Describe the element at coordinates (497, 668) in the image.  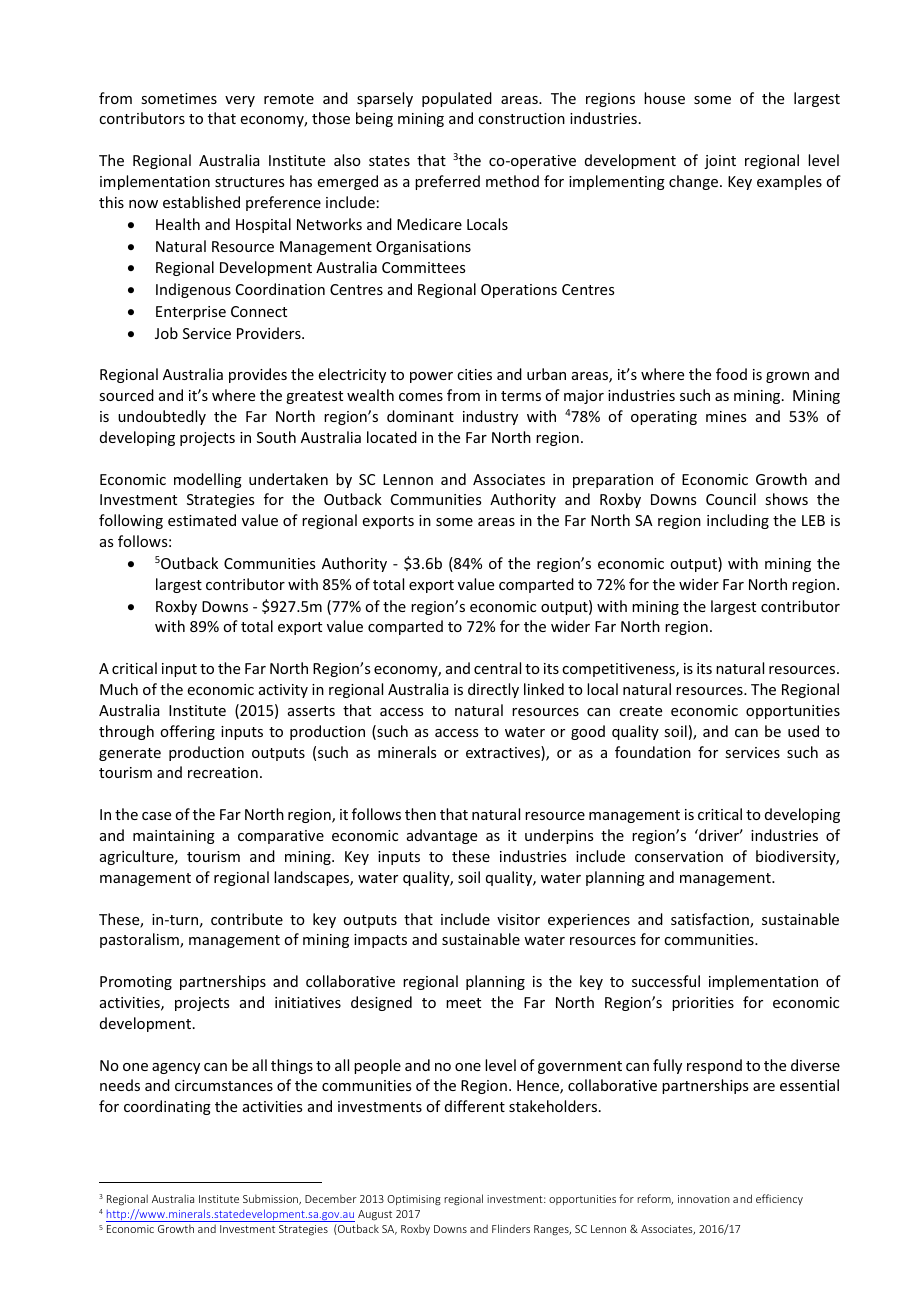
I see `central` at that location.
